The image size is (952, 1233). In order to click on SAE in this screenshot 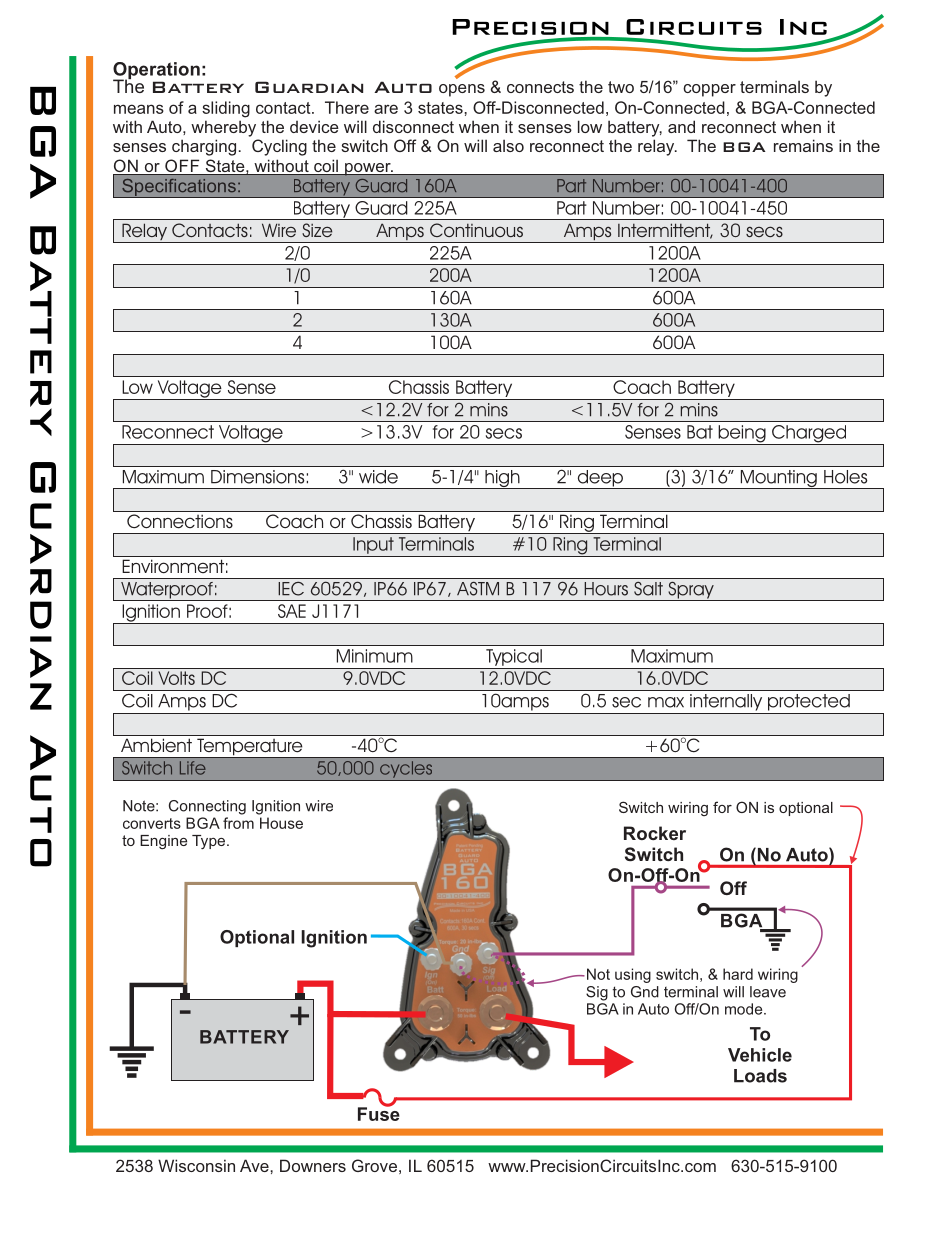, I will do `click(292, 611)`.
